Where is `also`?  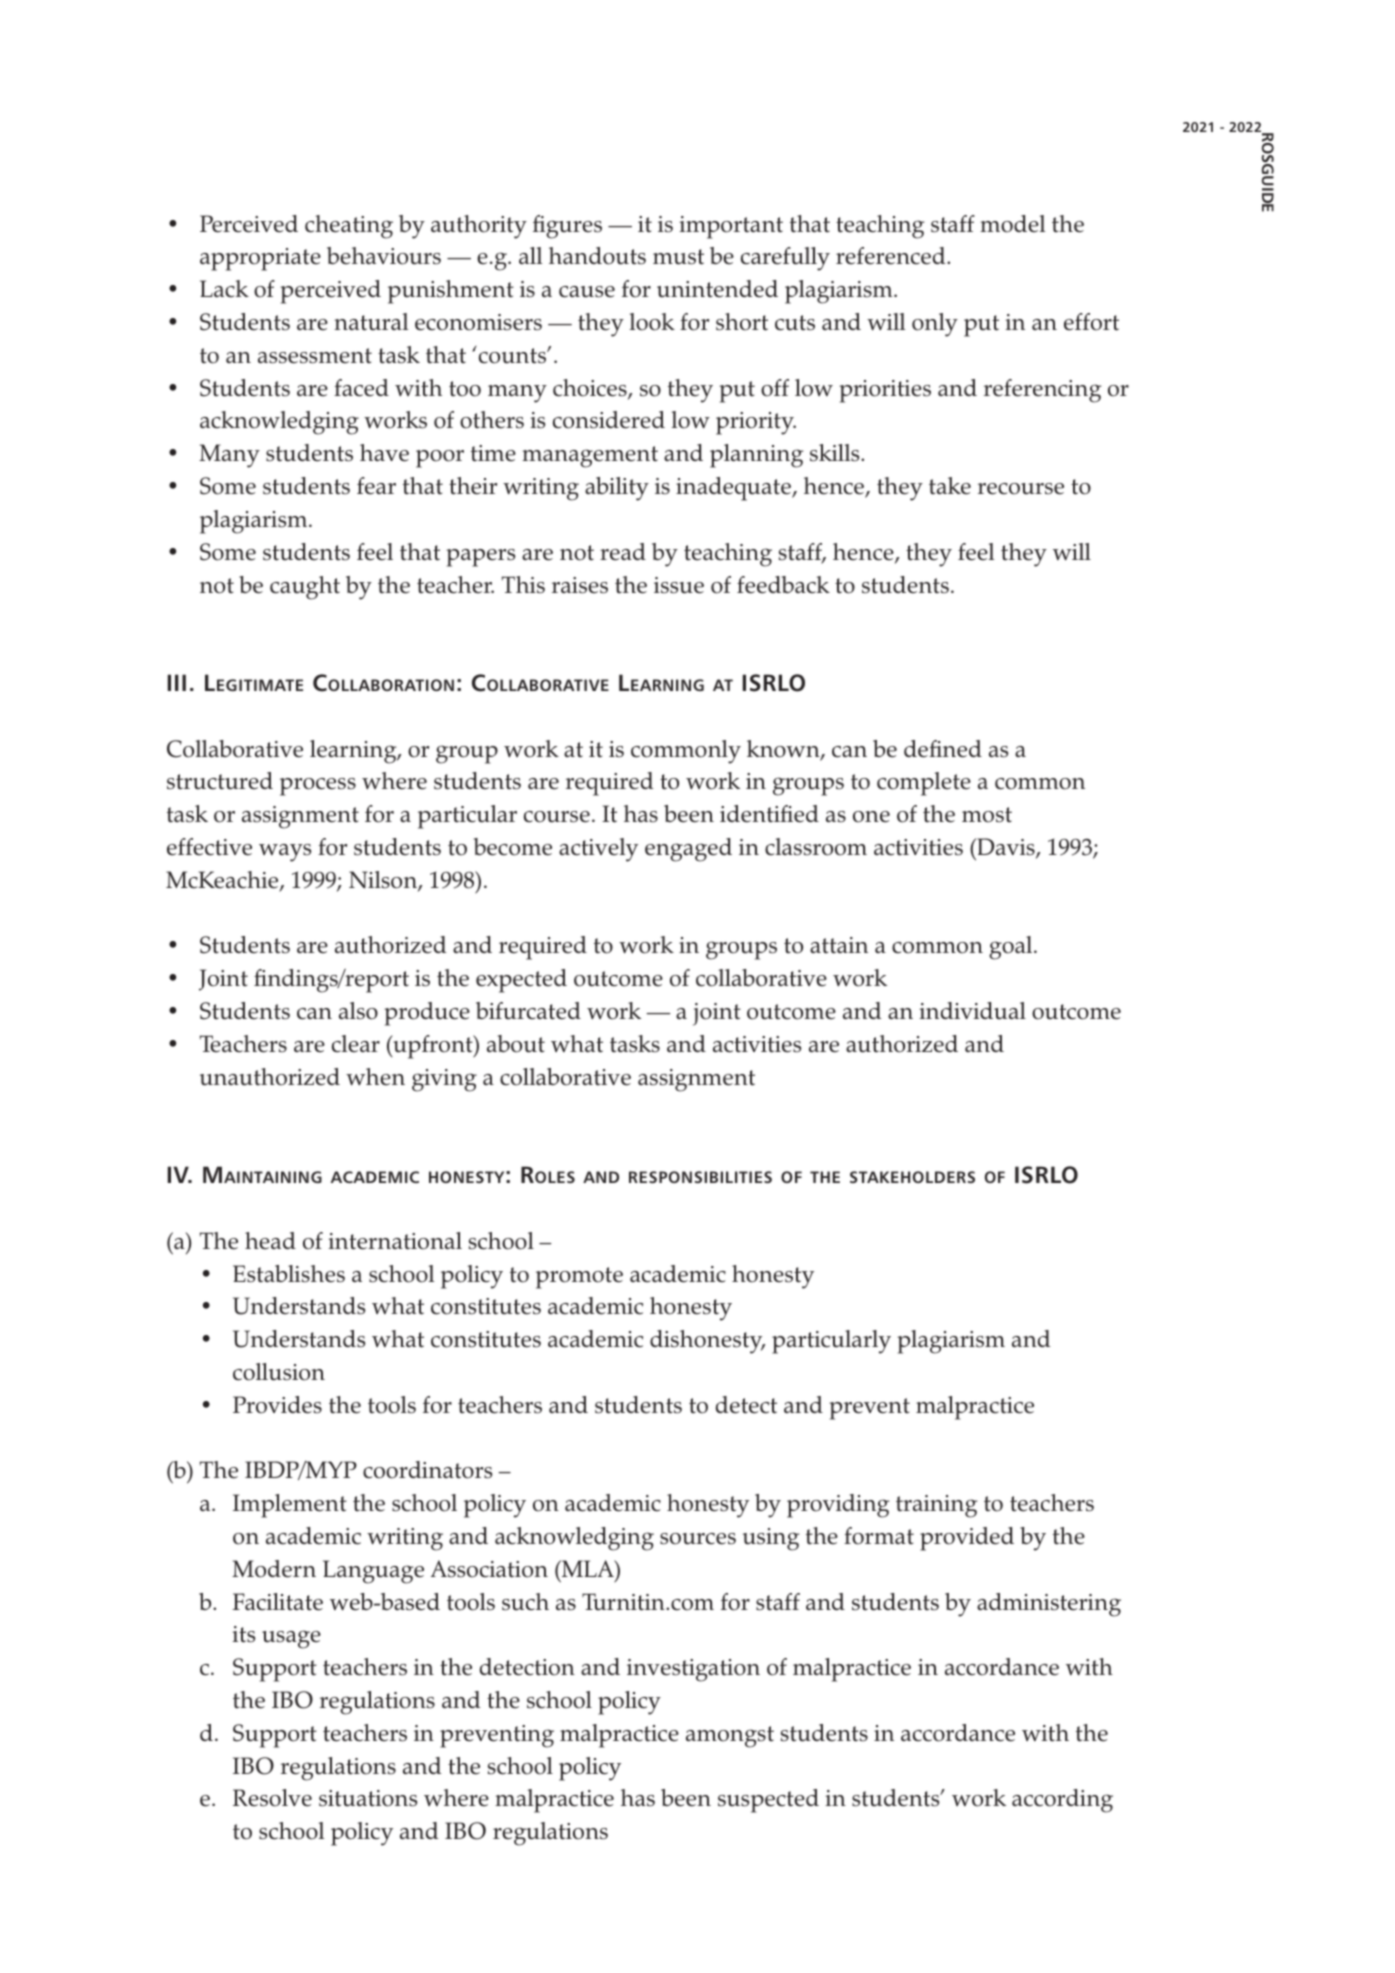 also is located at coordinates (358, 1011).
